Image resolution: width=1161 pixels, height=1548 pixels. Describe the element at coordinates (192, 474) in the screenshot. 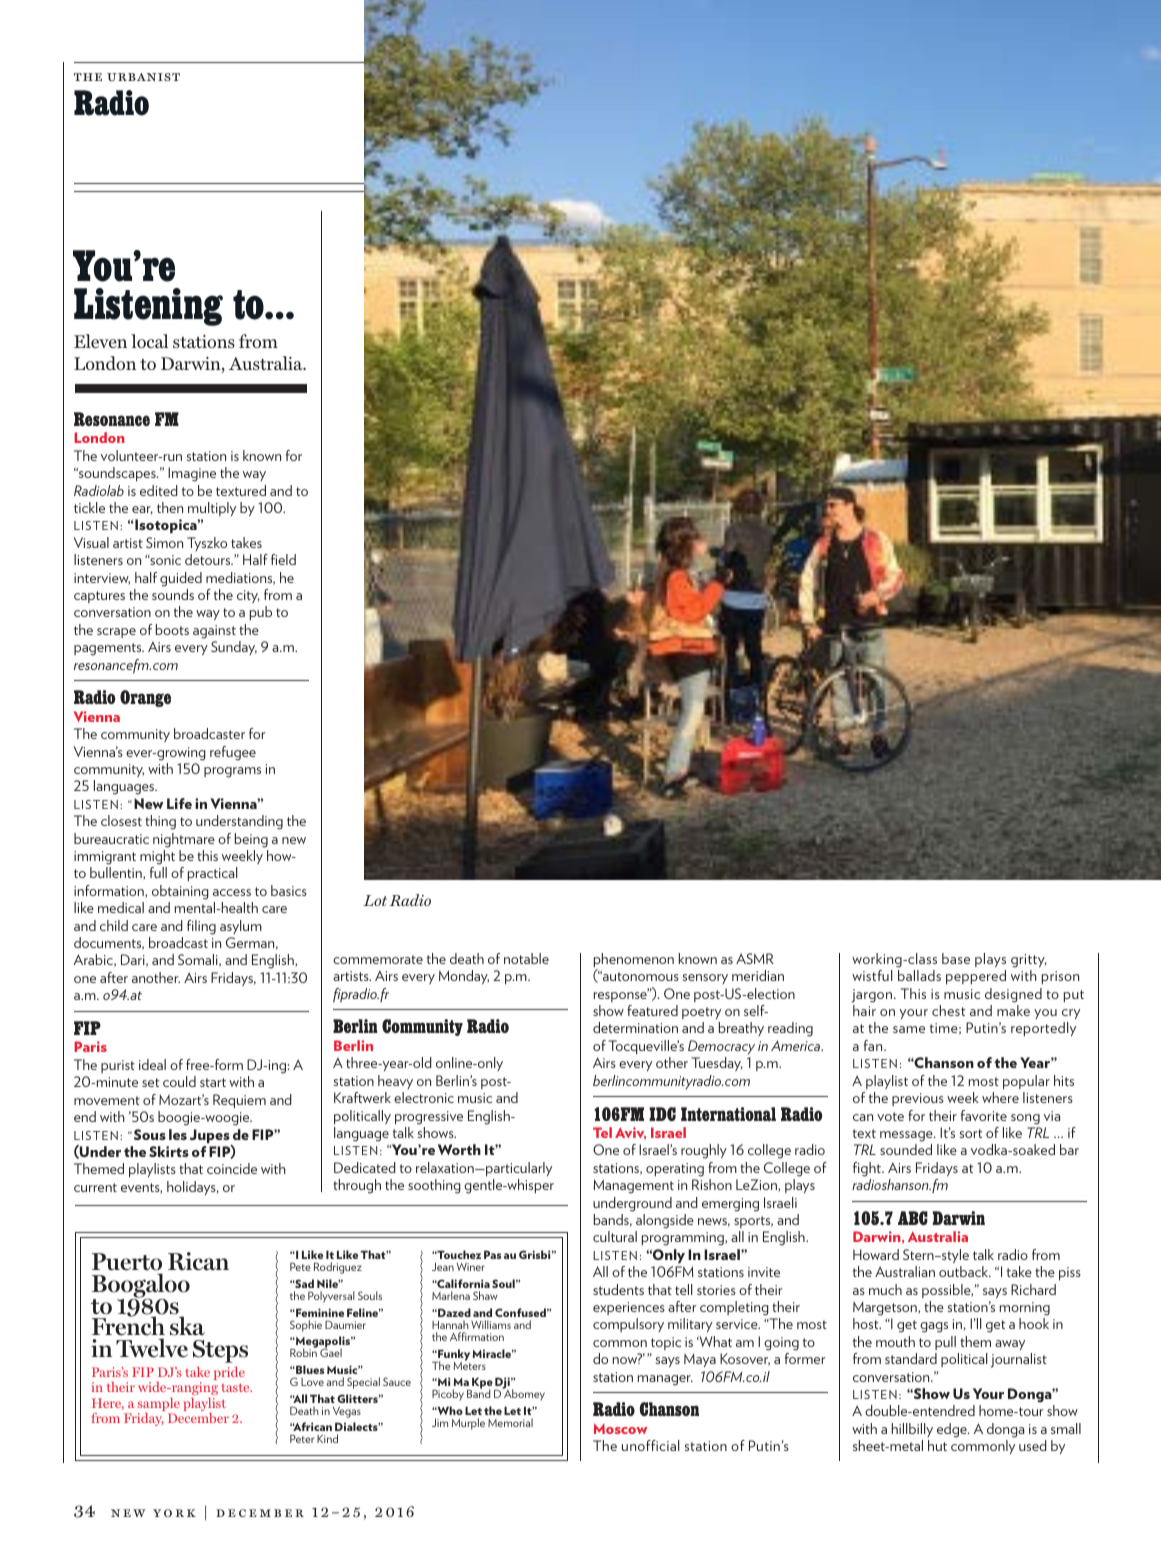

I see `Imagine` at that location.
